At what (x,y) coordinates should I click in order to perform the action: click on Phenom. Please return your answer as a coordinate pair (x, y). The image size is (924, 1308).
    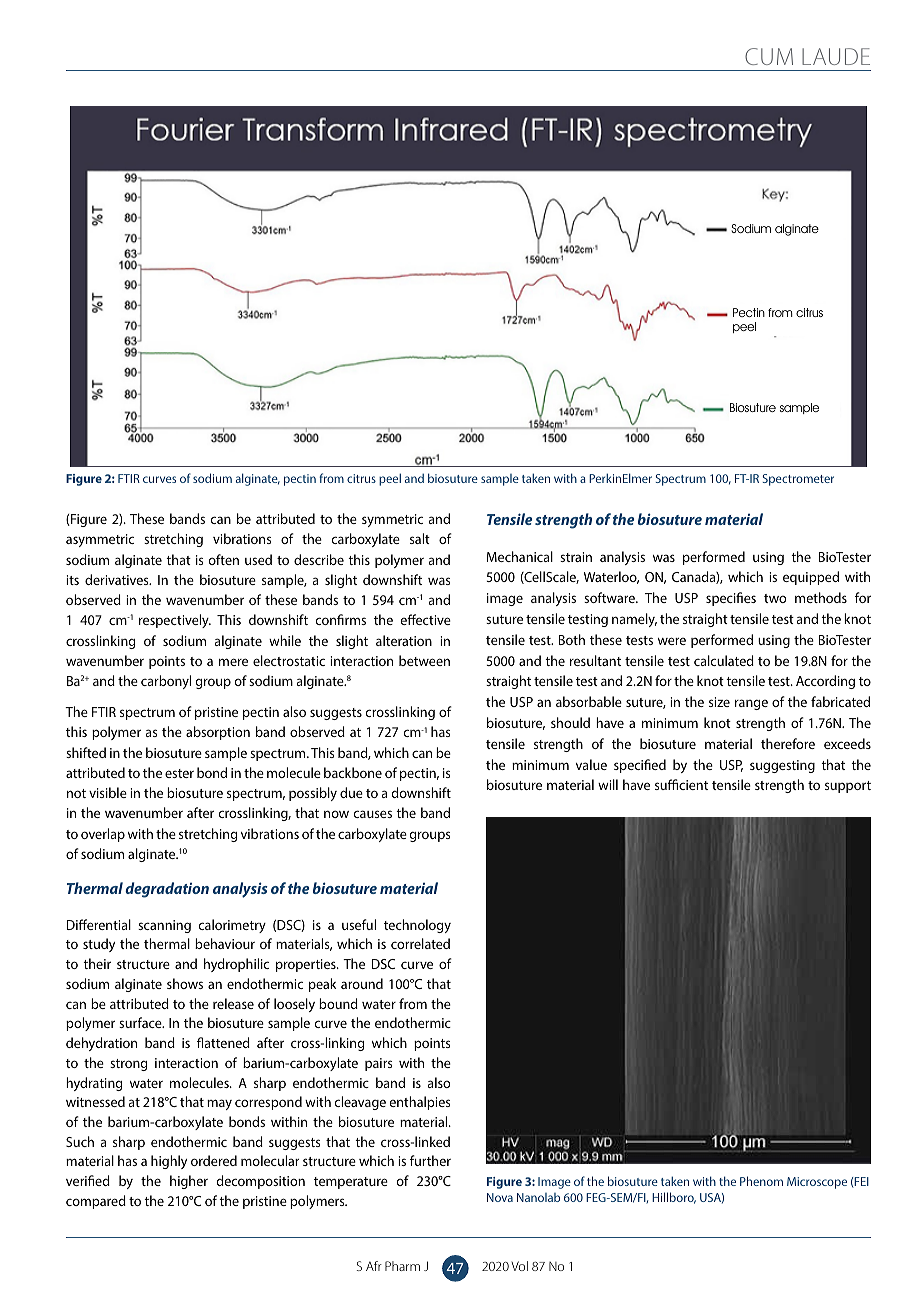
    Looking at the image, I should click on (761, 1181).
